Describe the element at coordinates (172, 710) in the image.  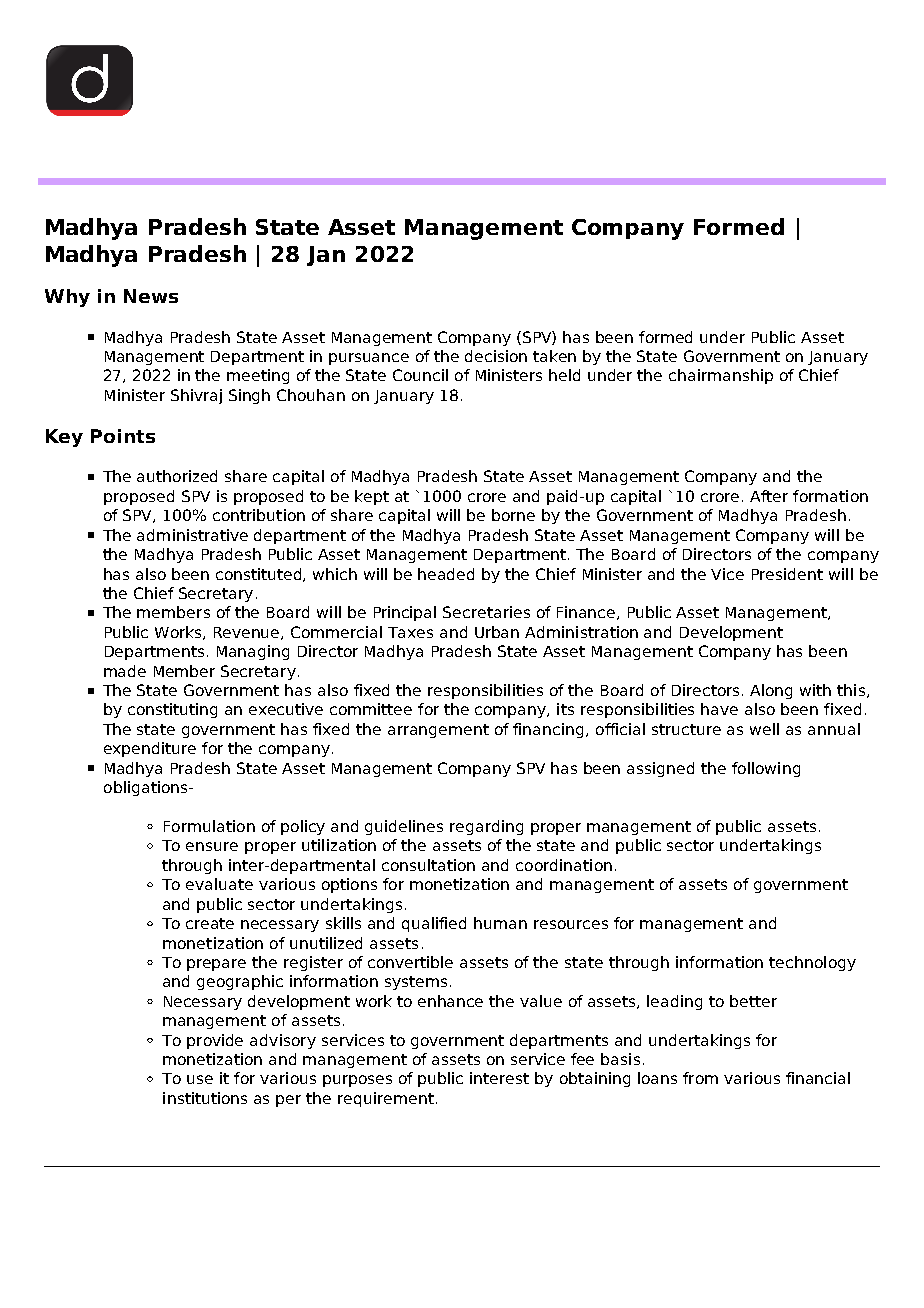
I see `constituting` at that location.
